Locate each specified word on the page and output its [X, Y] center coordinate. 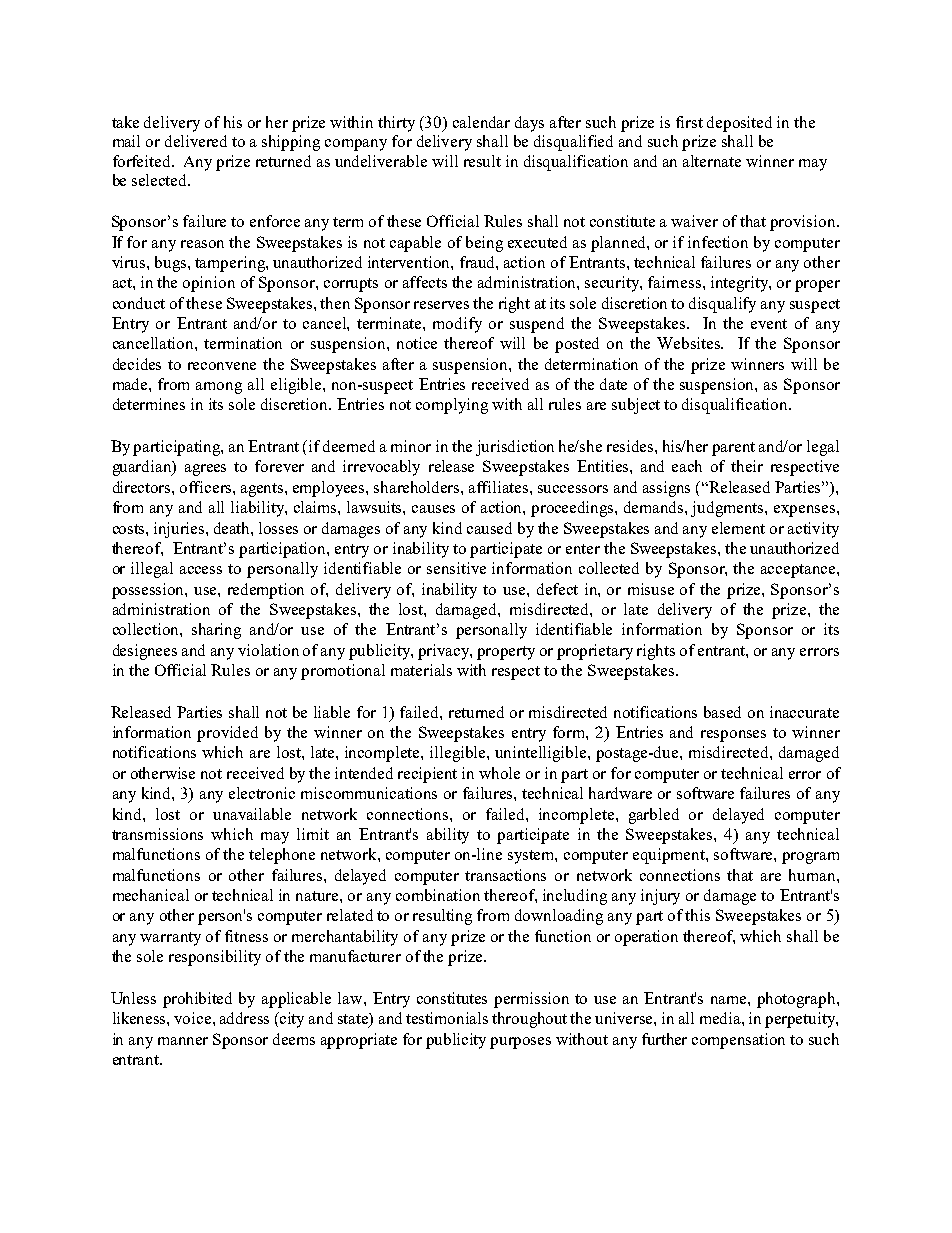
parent [733, 449]
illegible [459, 754]
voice [194, 1018]
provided [227, 734]
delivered [196, 141]
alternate [712, 161]
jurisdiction [515, 448]
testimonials [447, 1018]
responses [733, 736]
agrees [205, 470]
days [529, 124]
